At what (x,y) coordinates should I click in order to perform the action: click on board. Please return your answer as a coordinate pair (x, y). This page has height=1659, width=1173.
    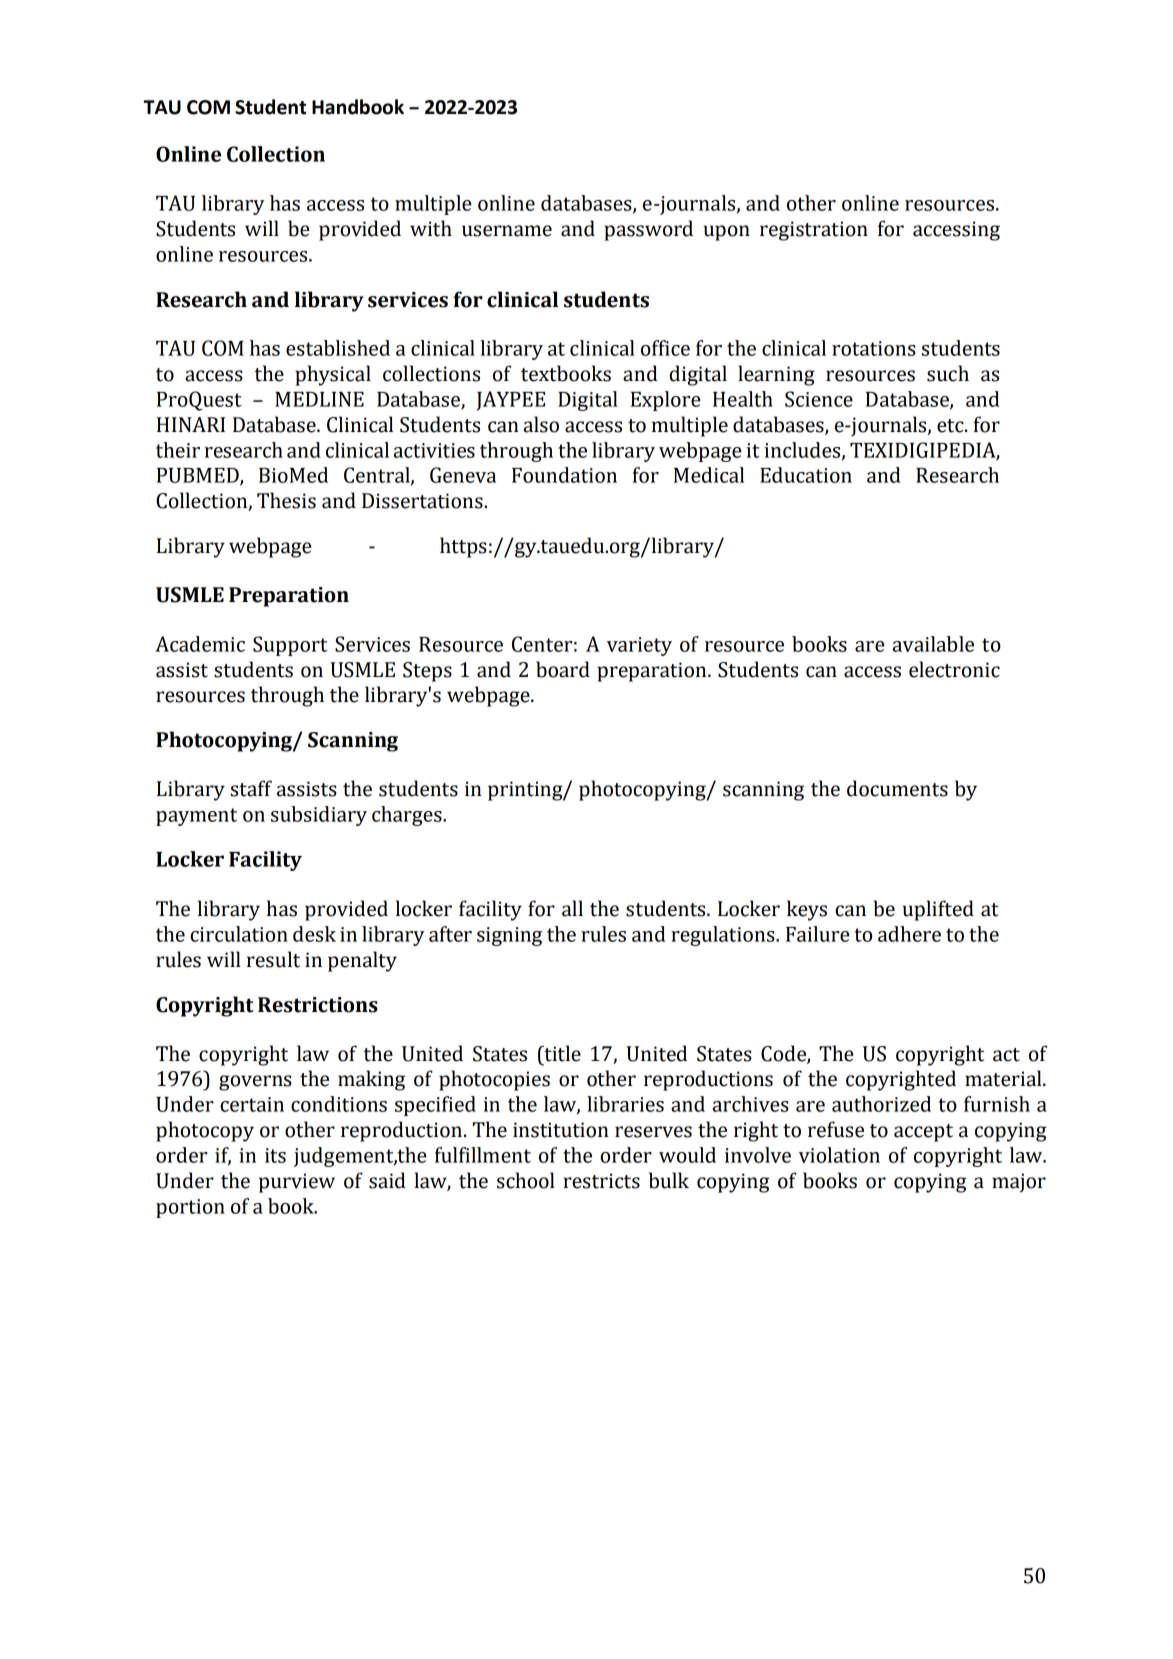
    Looking at the image, I should click on (563, 669).
